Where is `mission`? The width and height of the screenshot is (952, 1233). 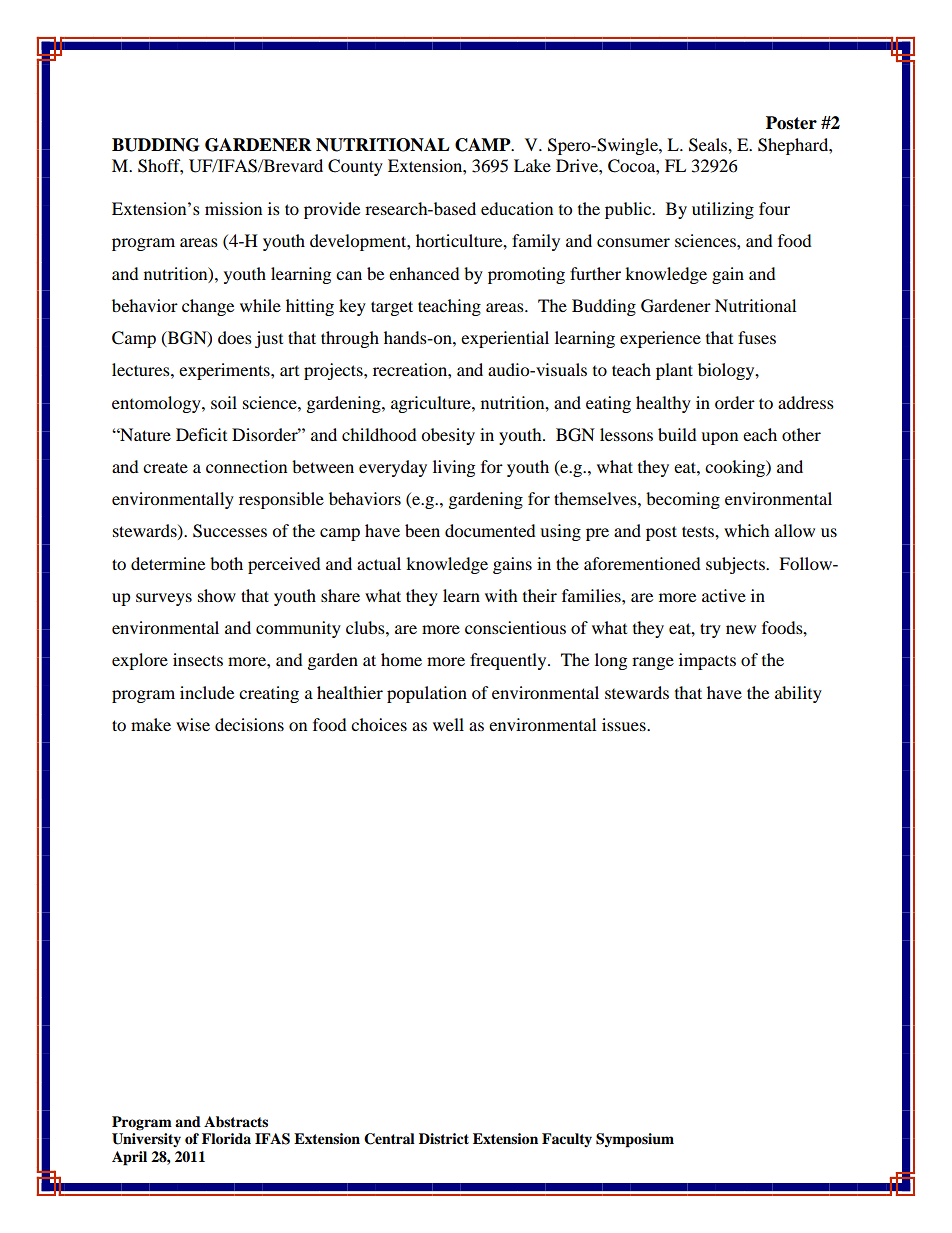 mission is located at coordinates (233, 208).
